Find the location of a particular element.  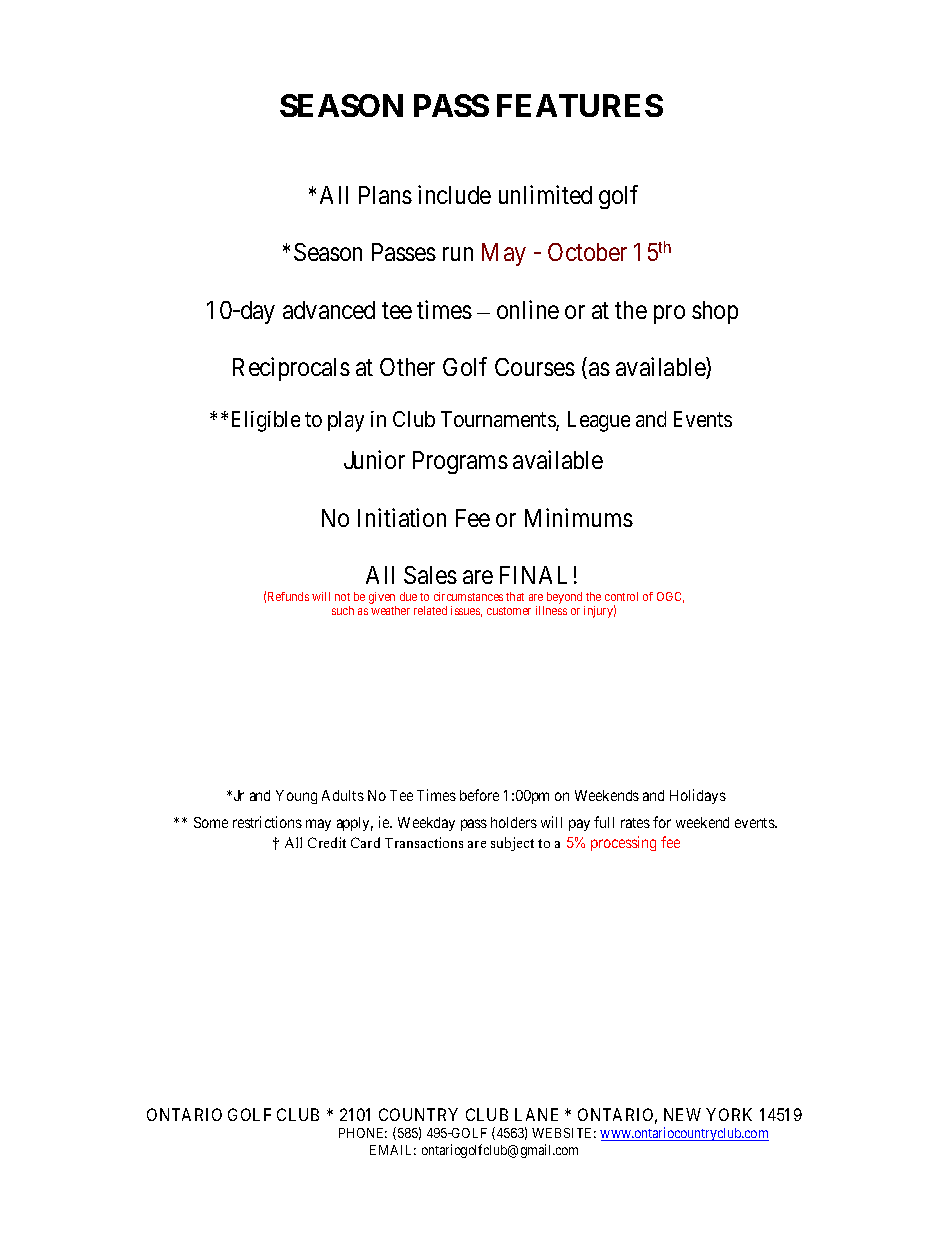

include is located at coordinates (454, 194).
